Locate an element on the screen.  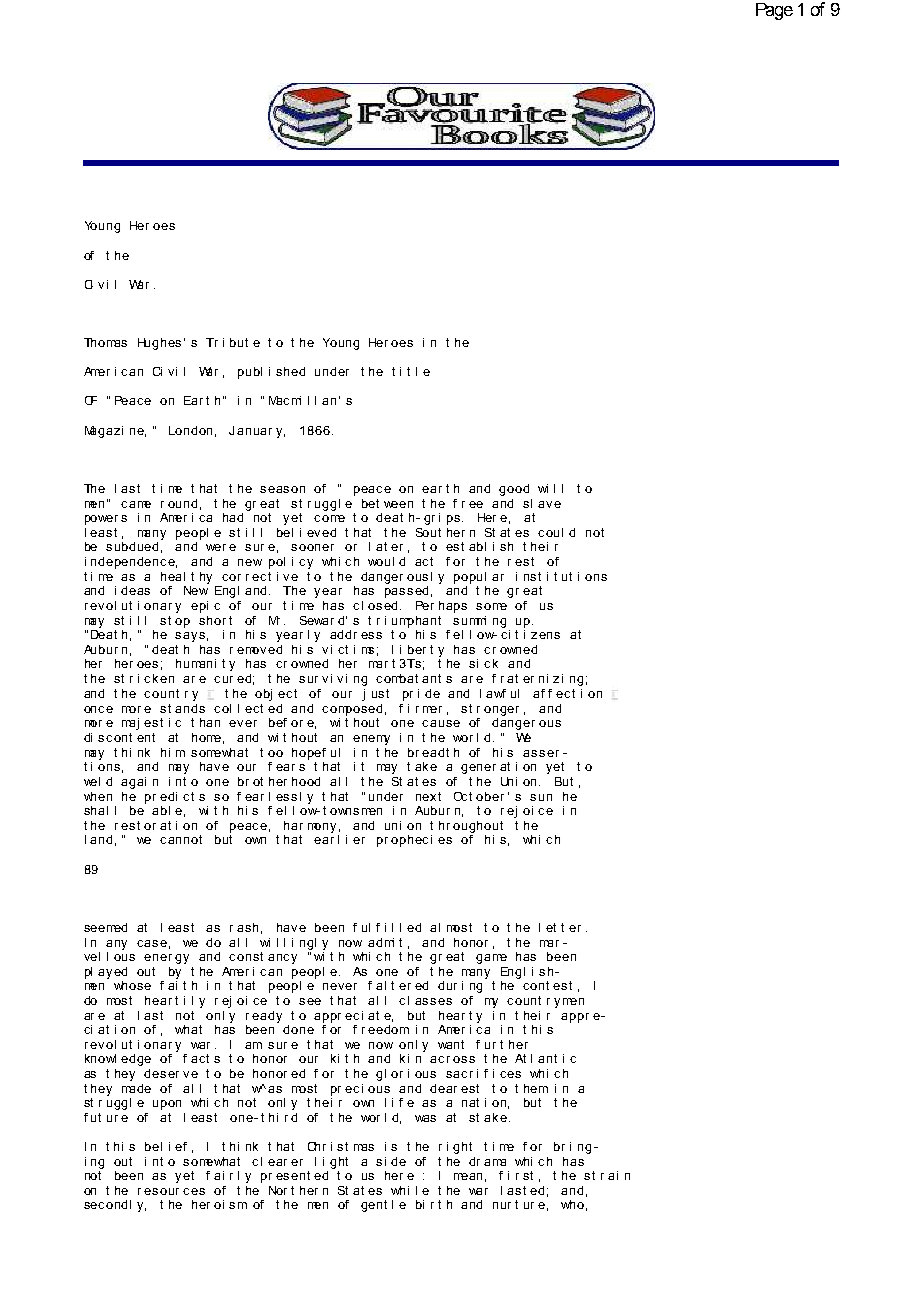
Chr is located at coordinates (317, 1146).
